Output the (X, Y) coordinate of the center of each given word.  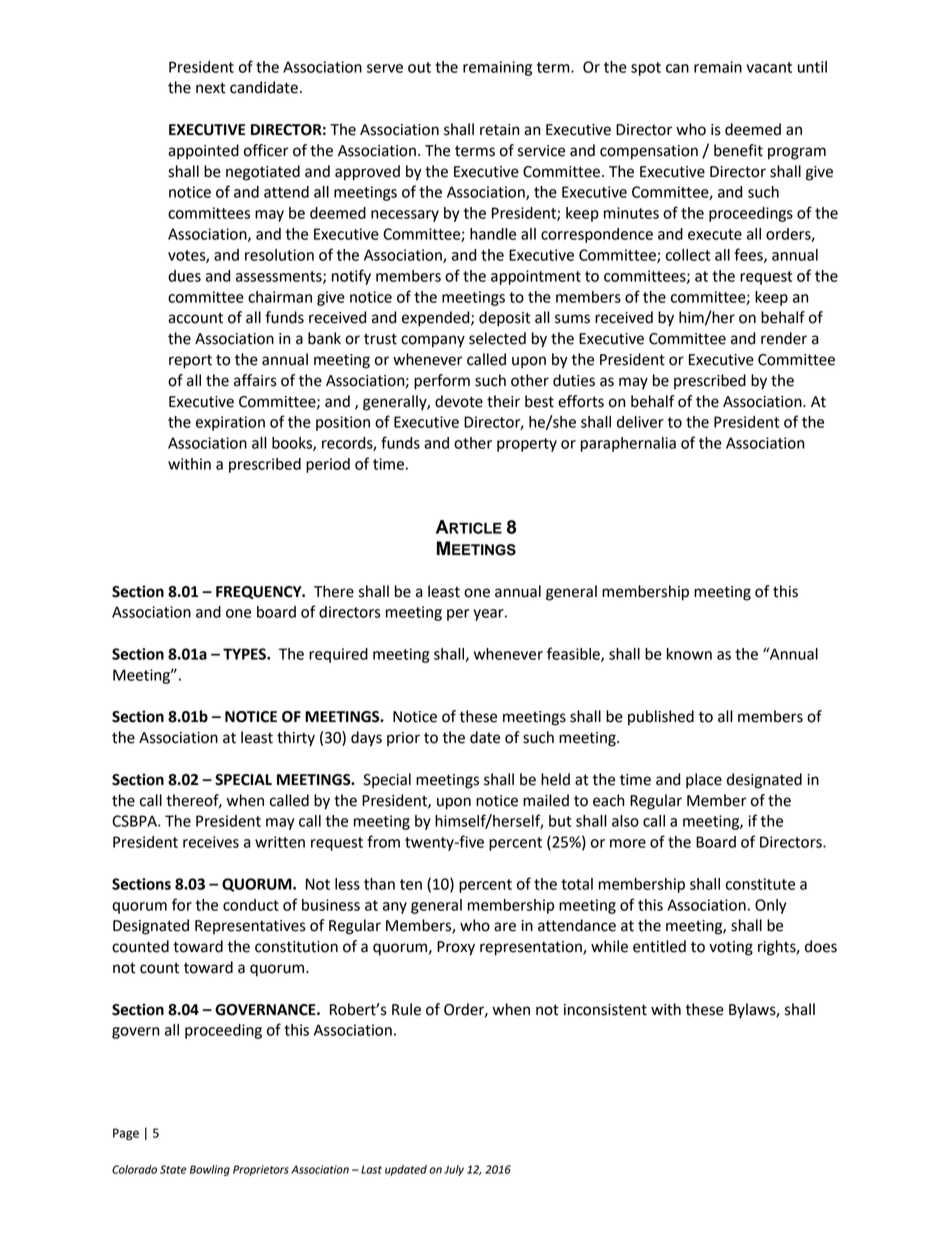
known (689, 654)
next (211, 88)
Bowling (210, 1170)
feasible (574, 654)
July (454, 1170)
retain (499, 130)
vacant (769, 67)
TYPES (245, 654)
